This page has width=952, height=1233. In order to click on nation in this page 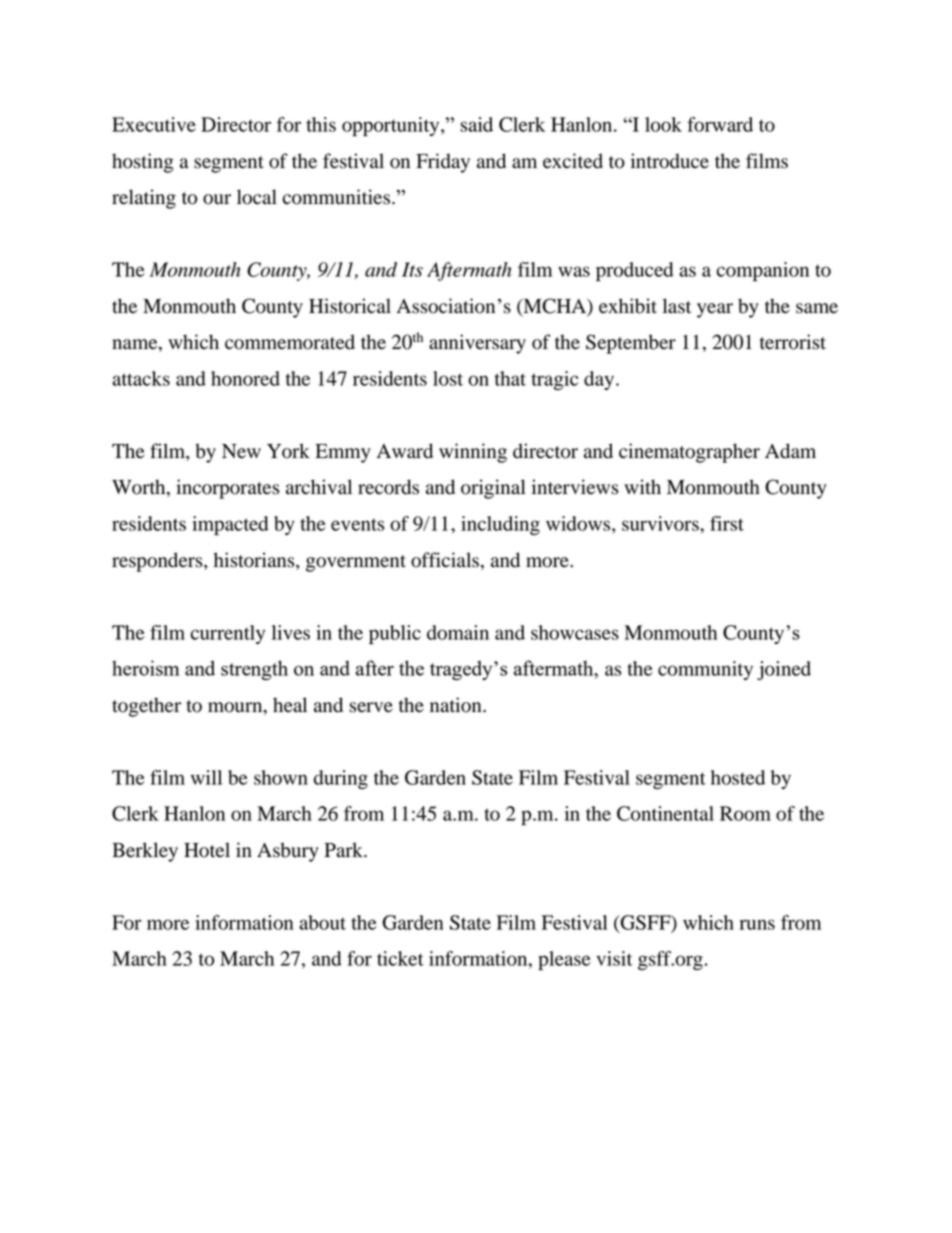, I will do `click(457, 705)`.
